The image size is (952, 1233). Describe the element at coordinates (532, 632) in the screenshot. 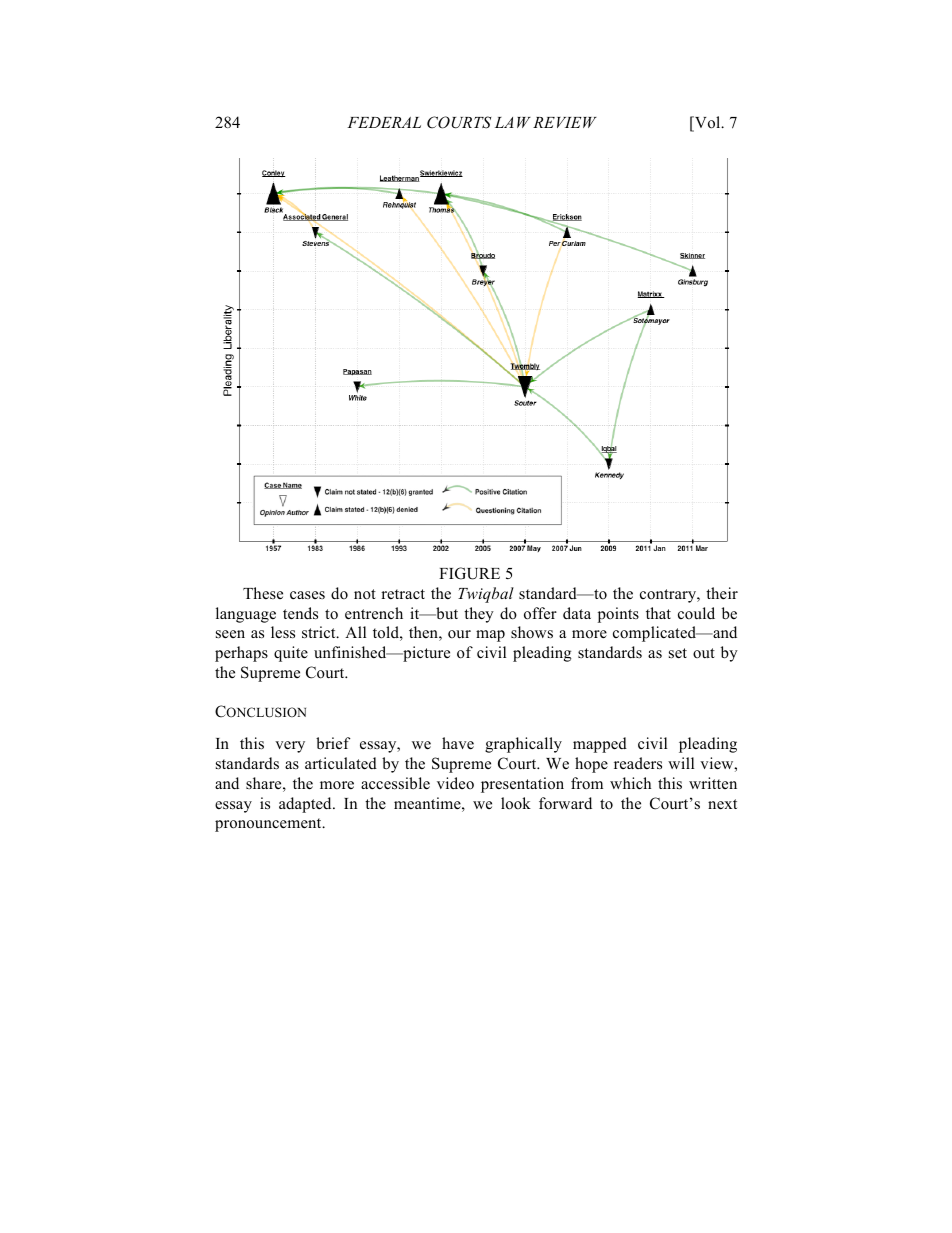

I see `shows` at that location.
